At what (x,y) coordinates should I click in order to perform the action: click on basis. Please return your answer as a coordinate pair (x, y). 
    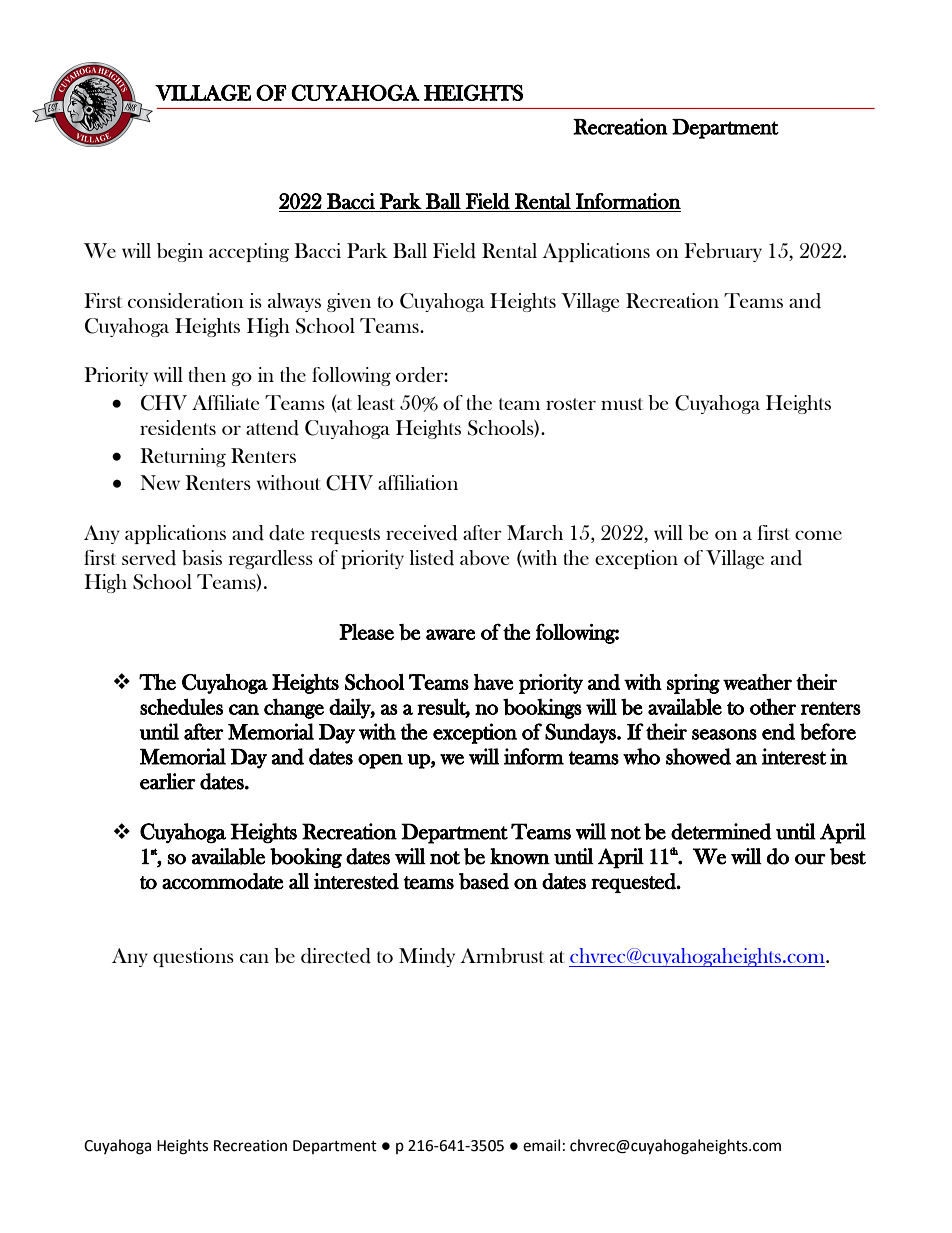
    Looking at the image, I should click on (202, 557).
